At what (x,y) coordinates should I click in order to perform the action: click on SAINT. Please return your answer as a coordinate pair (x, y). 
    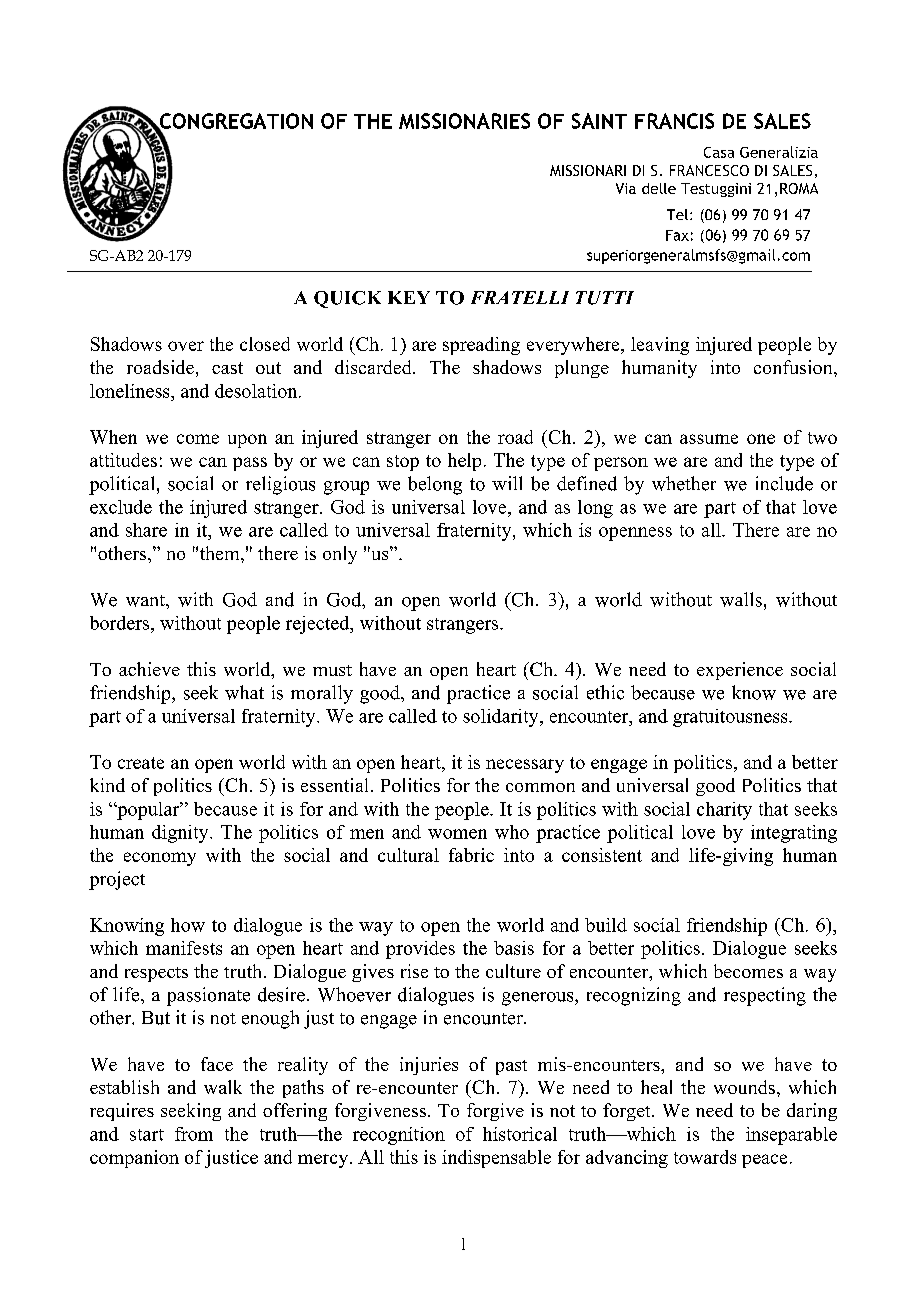
    Looking at the image, I should click on (599, 121).
